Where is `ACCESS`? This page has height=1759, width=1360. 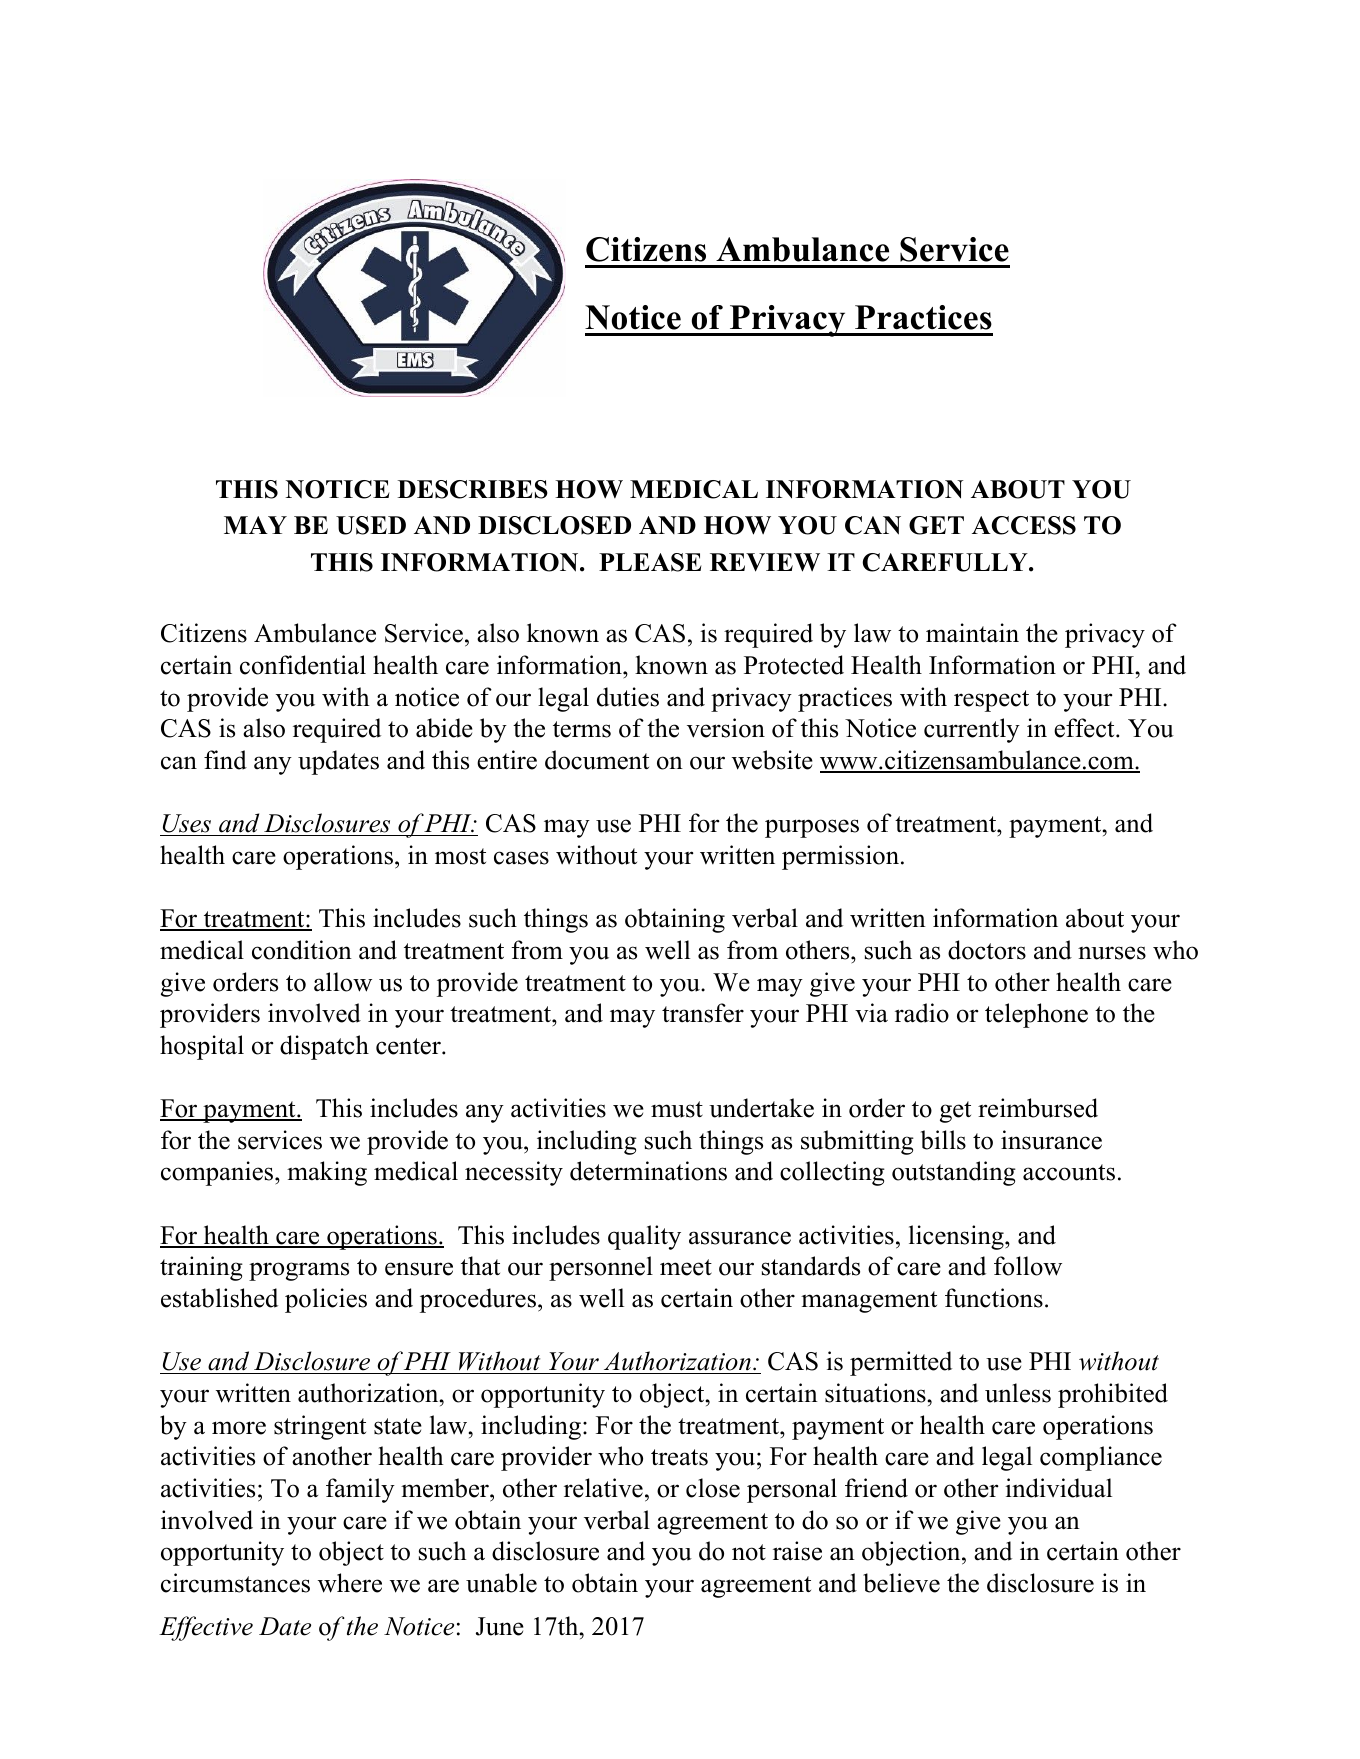 ACCESS is located at coordinates (1024, 525).
